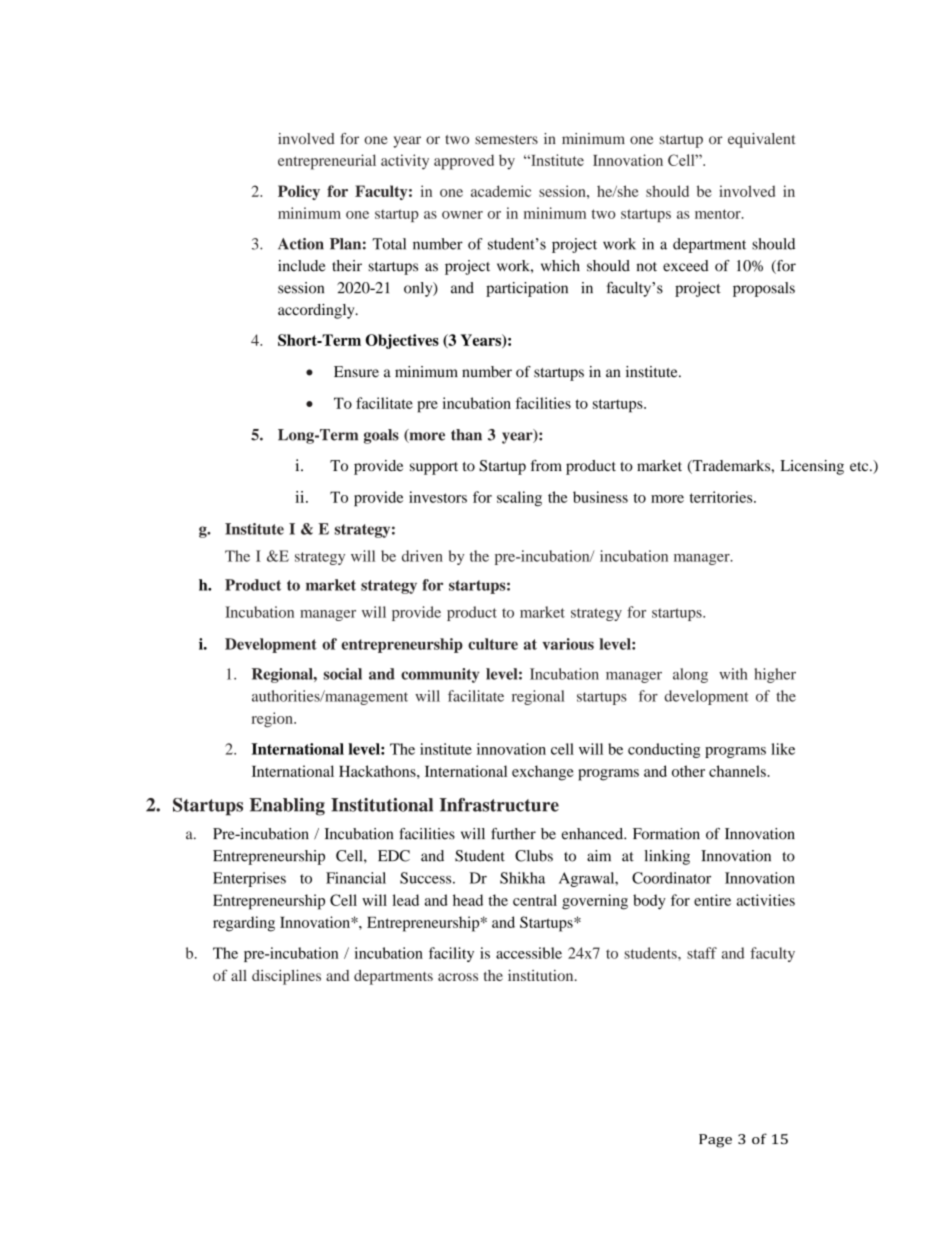 This document has height=1233, width=952. What do you see at coordinates (501, 191) in the document?
I see `academic` at bounding box center [501, 191].
